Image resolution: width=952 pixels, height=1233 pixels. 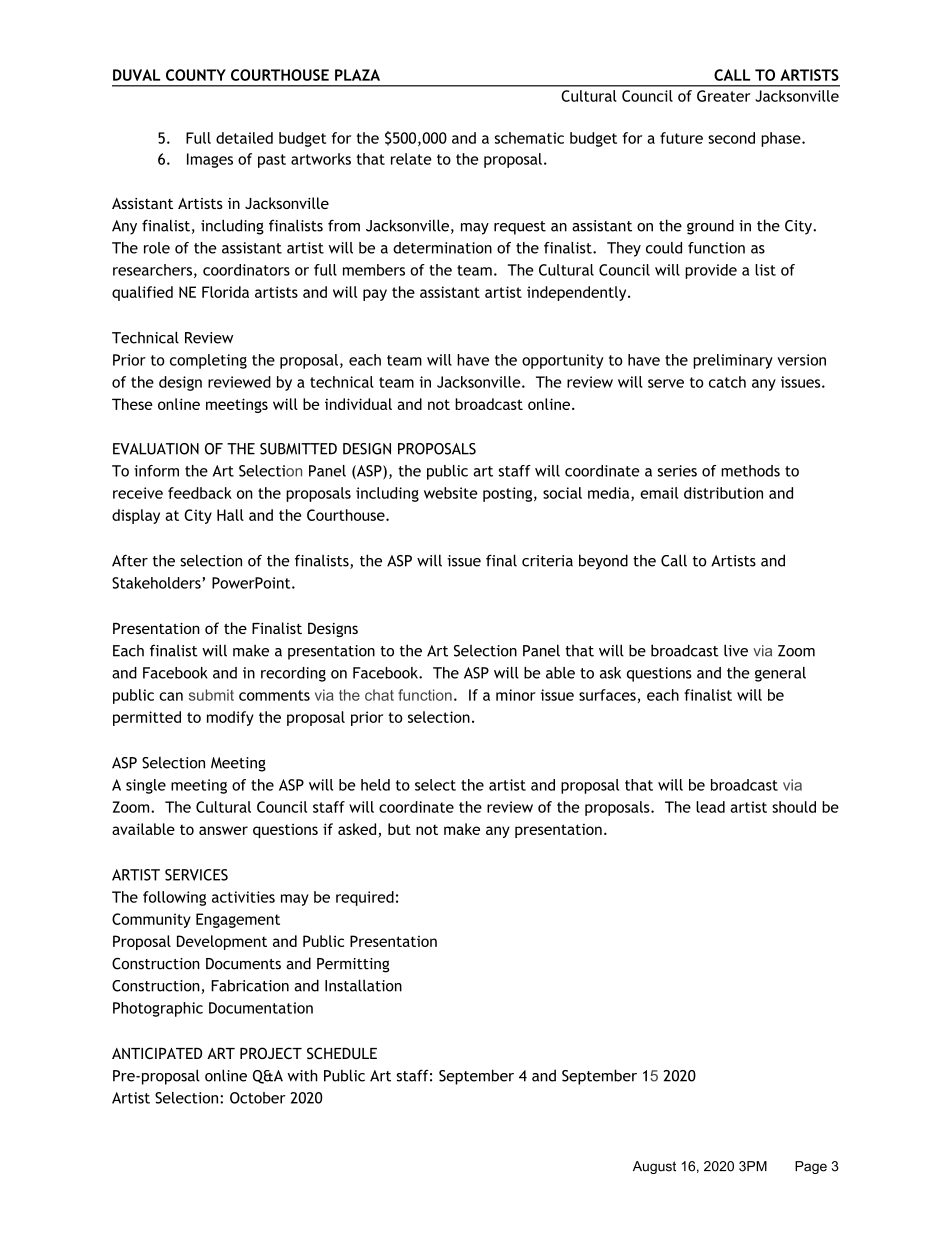 What do you see at coordinates (733, 361) in the screenshot?
I see `preliminary` at bounding box center [733, 361].
